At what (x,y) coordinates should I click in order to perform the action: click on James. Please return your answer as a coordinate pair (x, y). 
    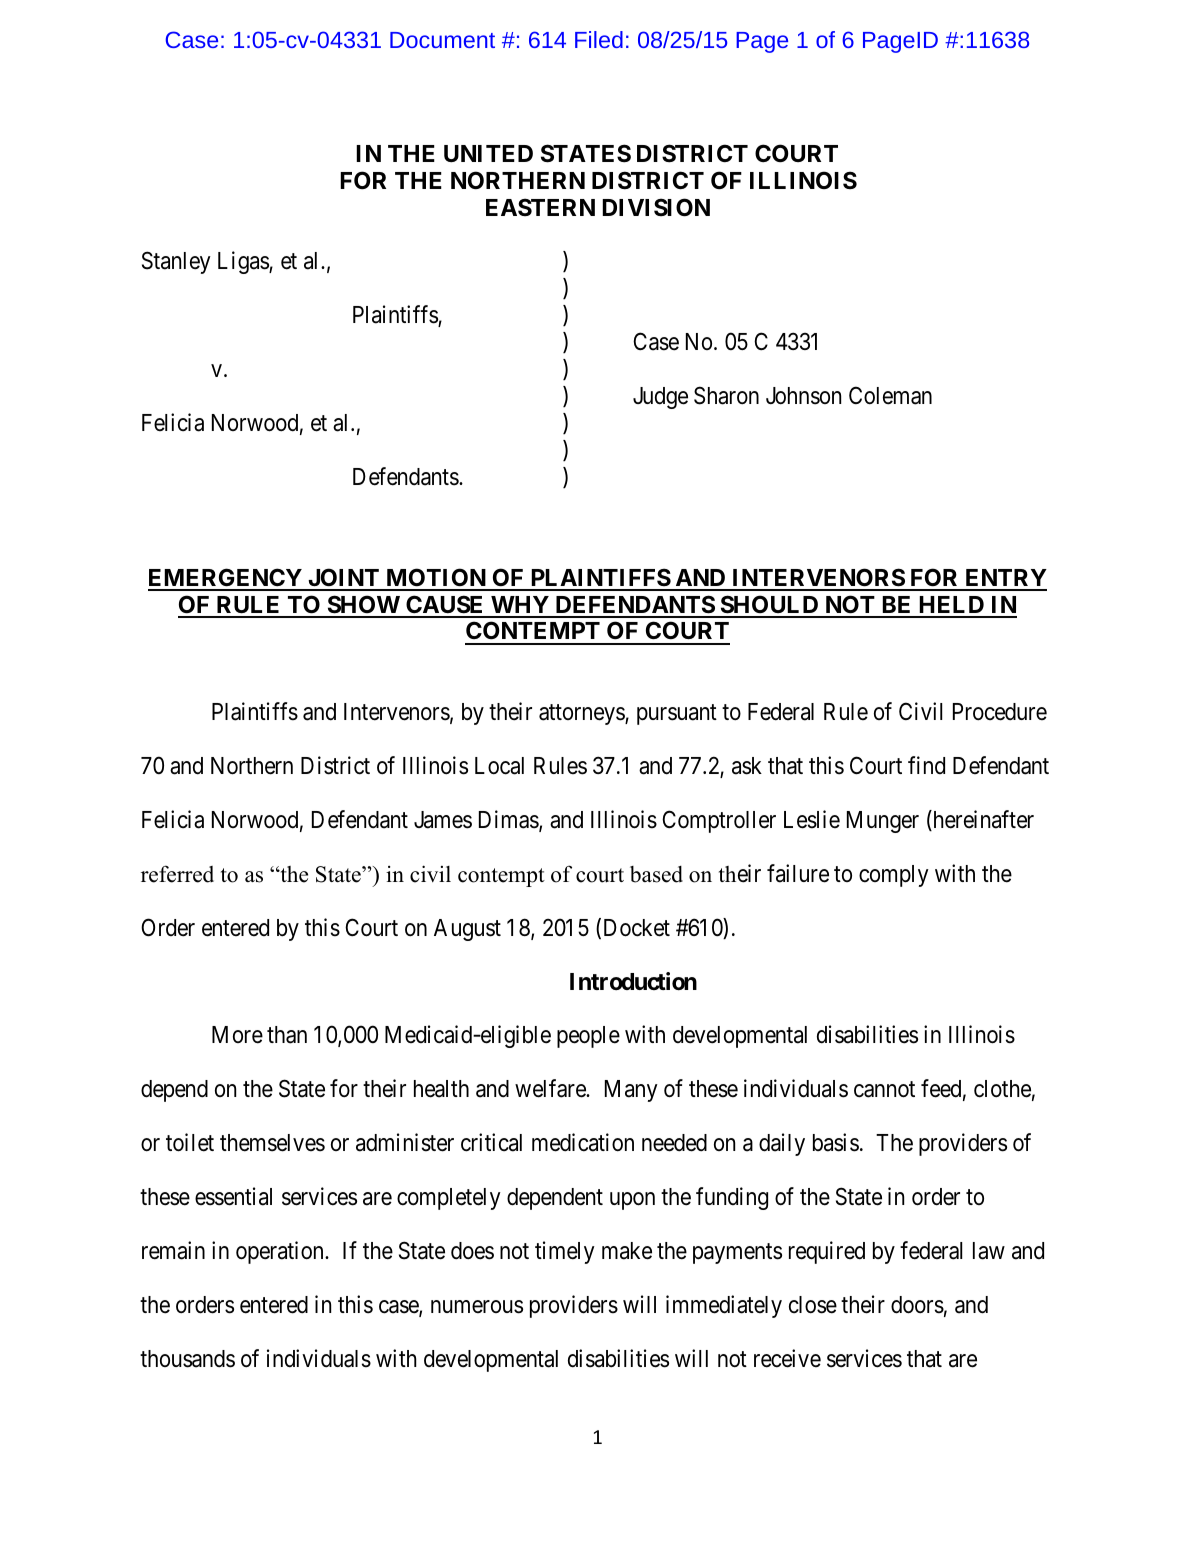
    Looking at the image, I should click on (443, 820).
